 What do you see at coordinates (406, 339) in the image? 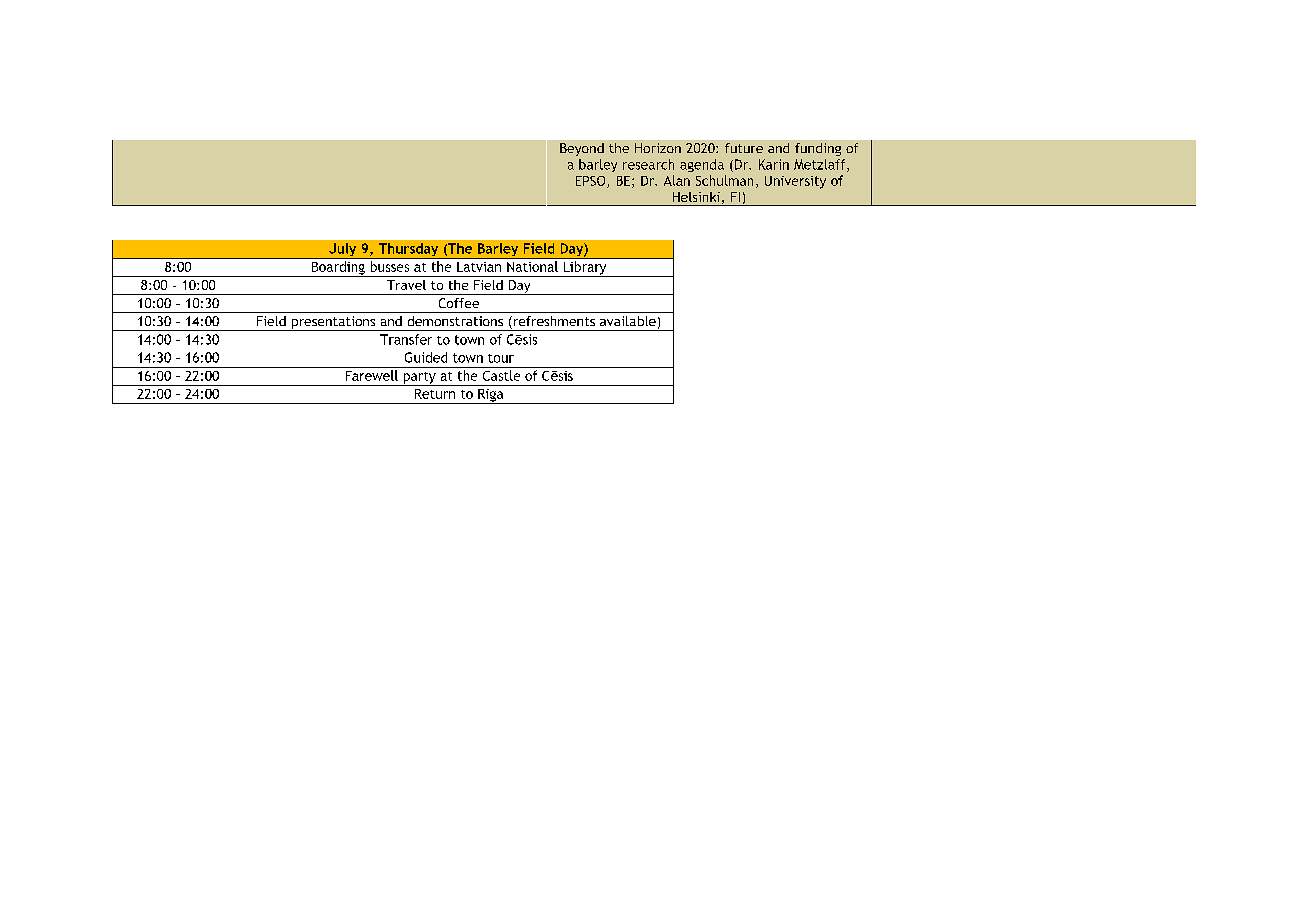
I see `Transfer` at bounding box center [406, 339].
